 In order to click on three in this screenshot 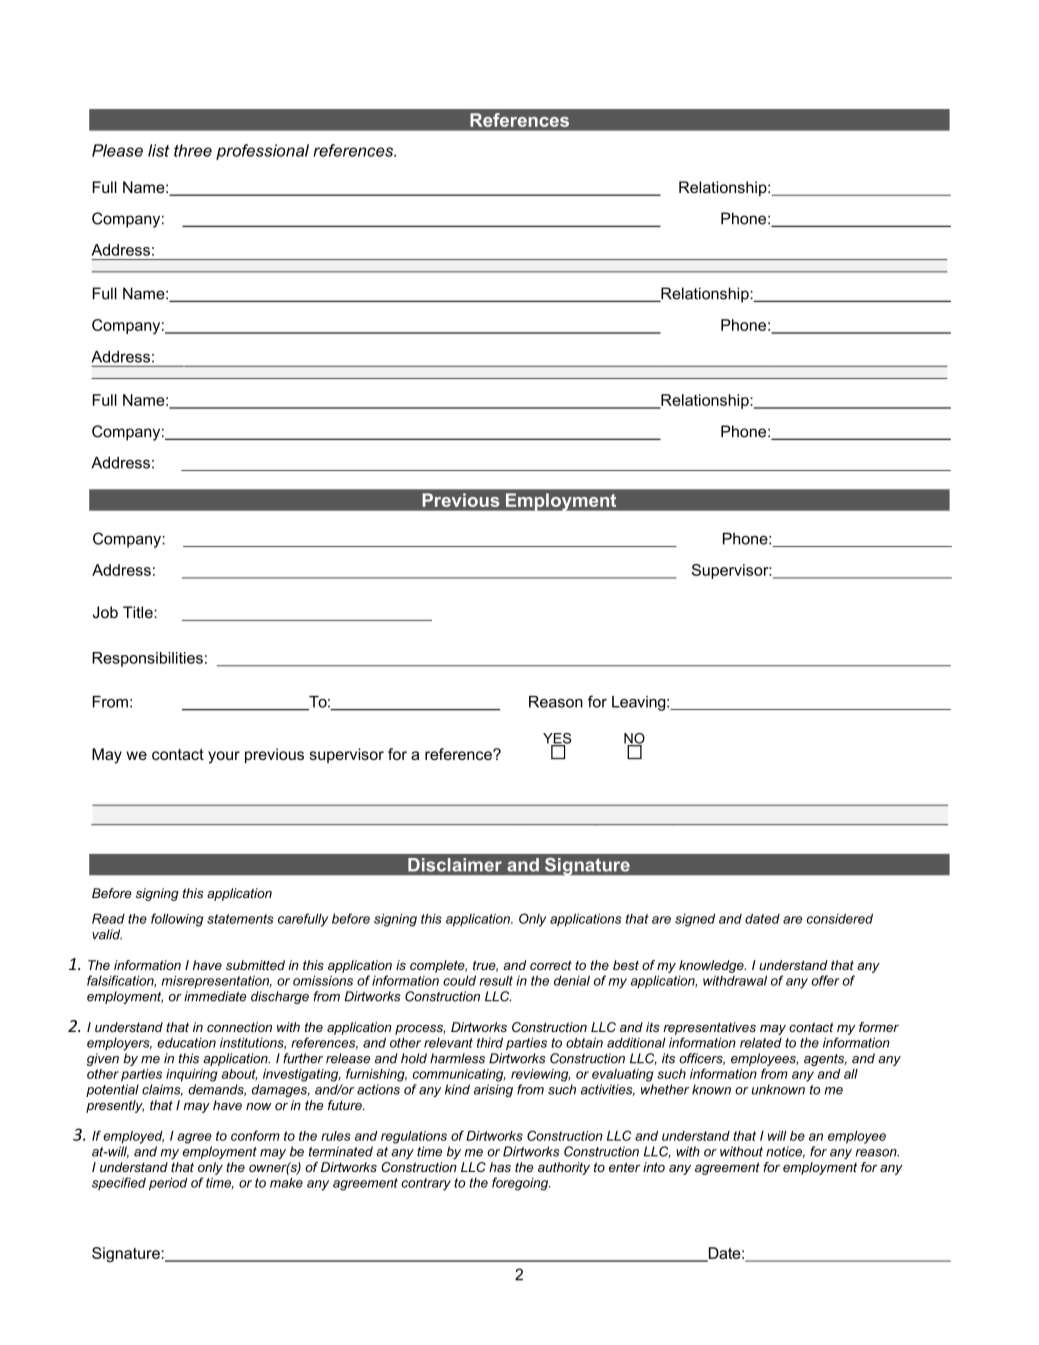, I will do `click(193, 150)`.
